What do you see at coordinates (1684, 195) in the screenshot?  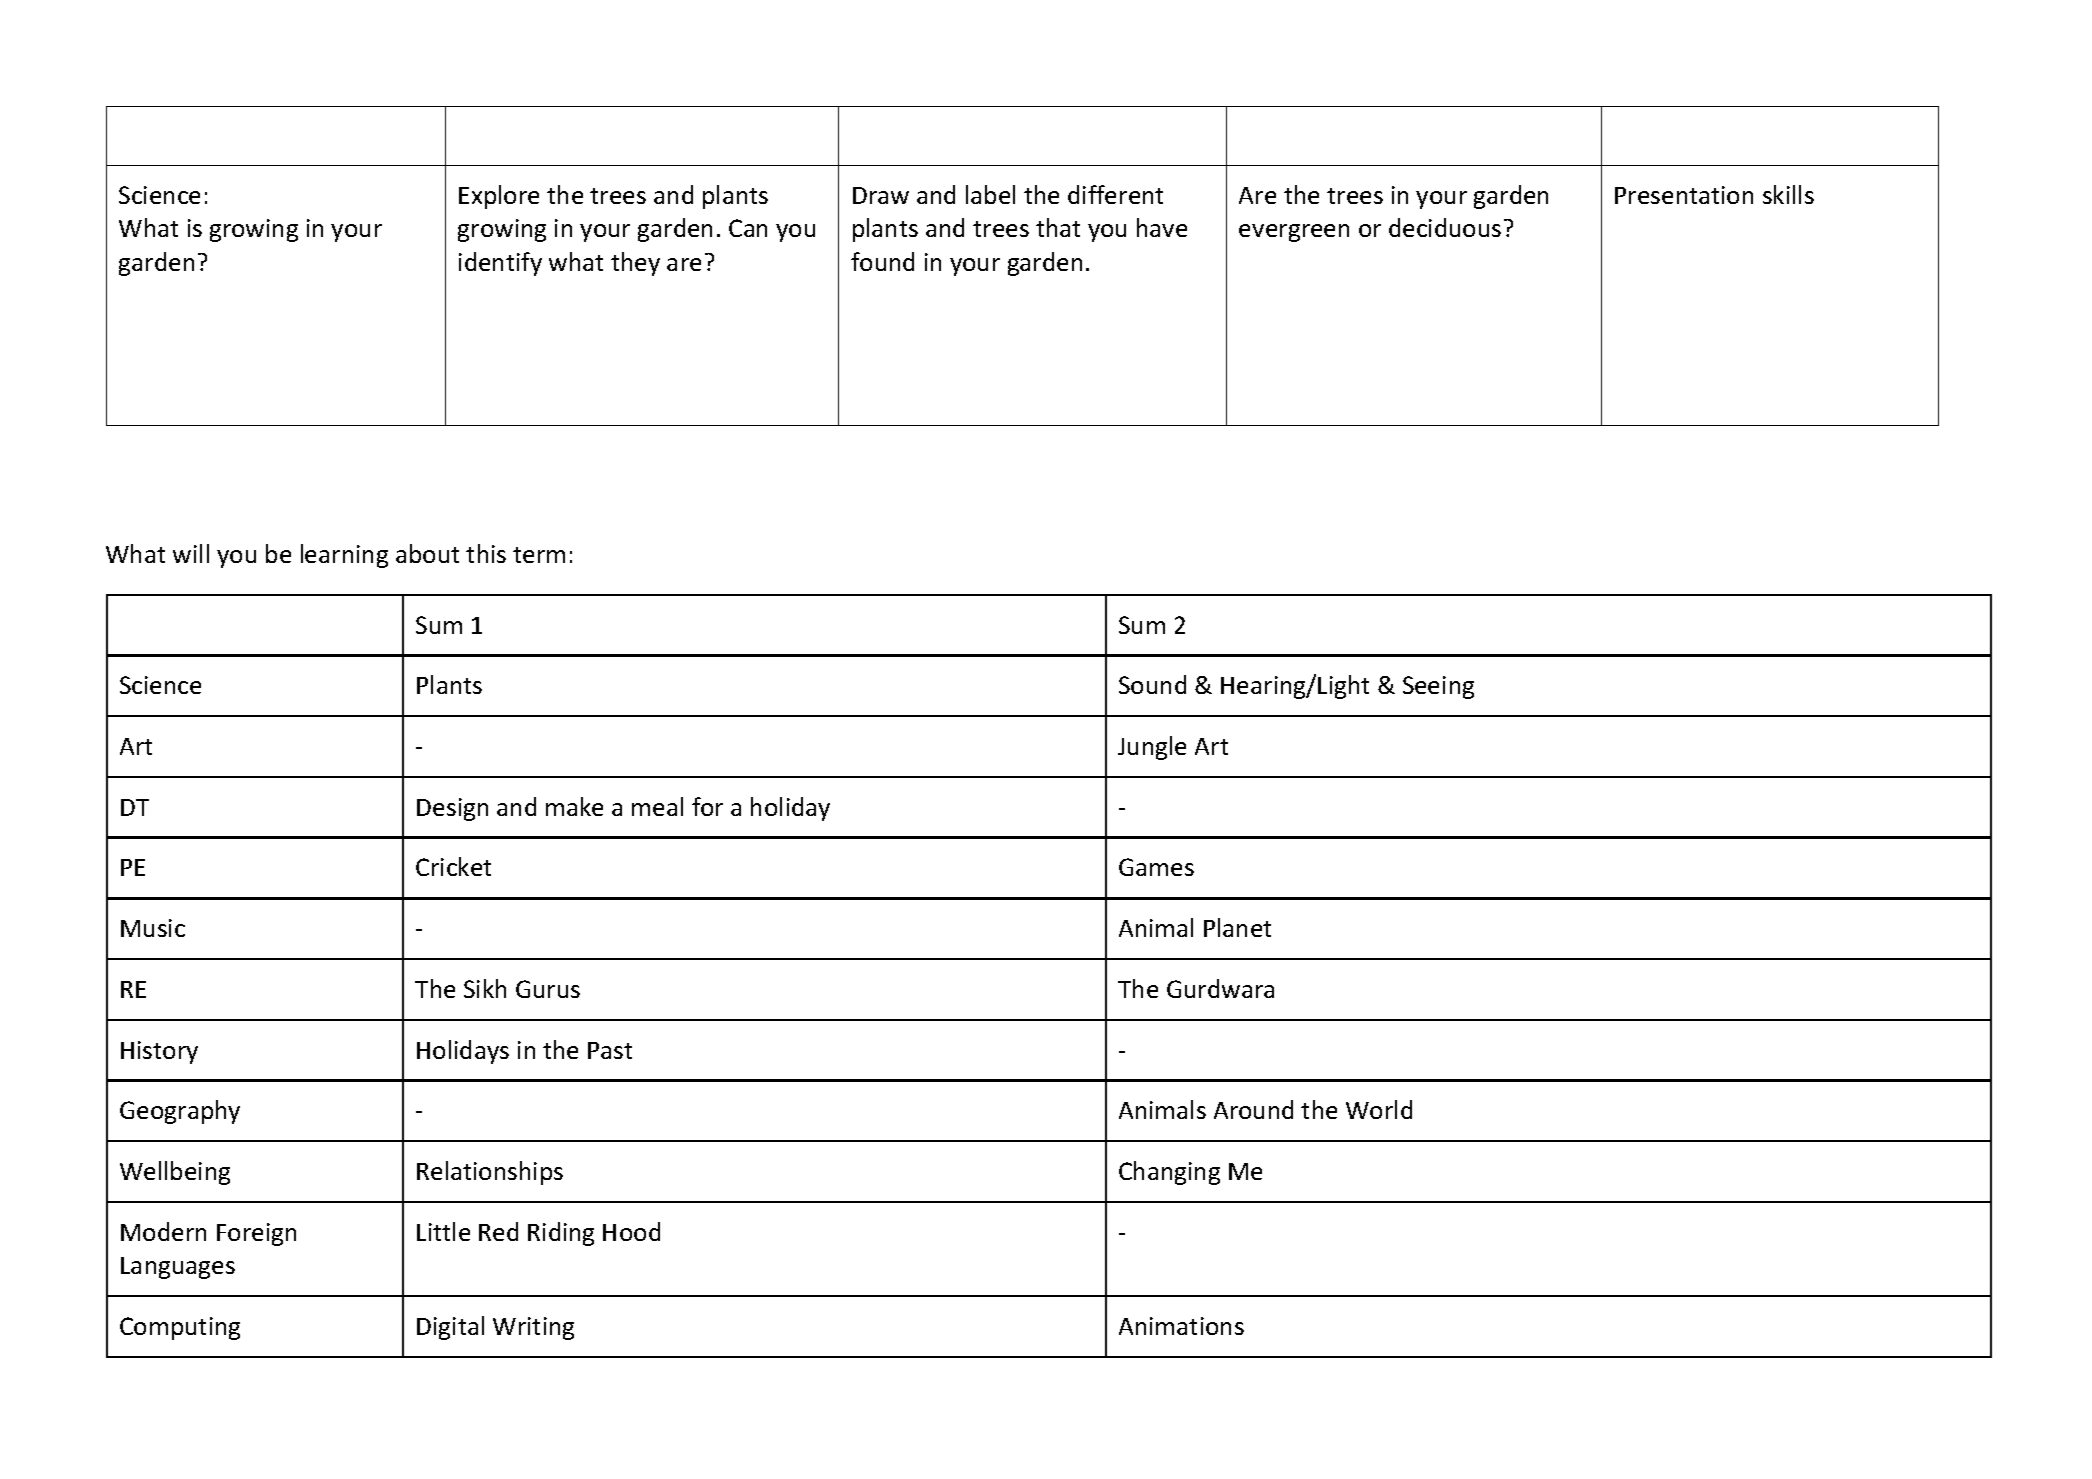 I see `Presentation` at bounding box center [1684, 195].
